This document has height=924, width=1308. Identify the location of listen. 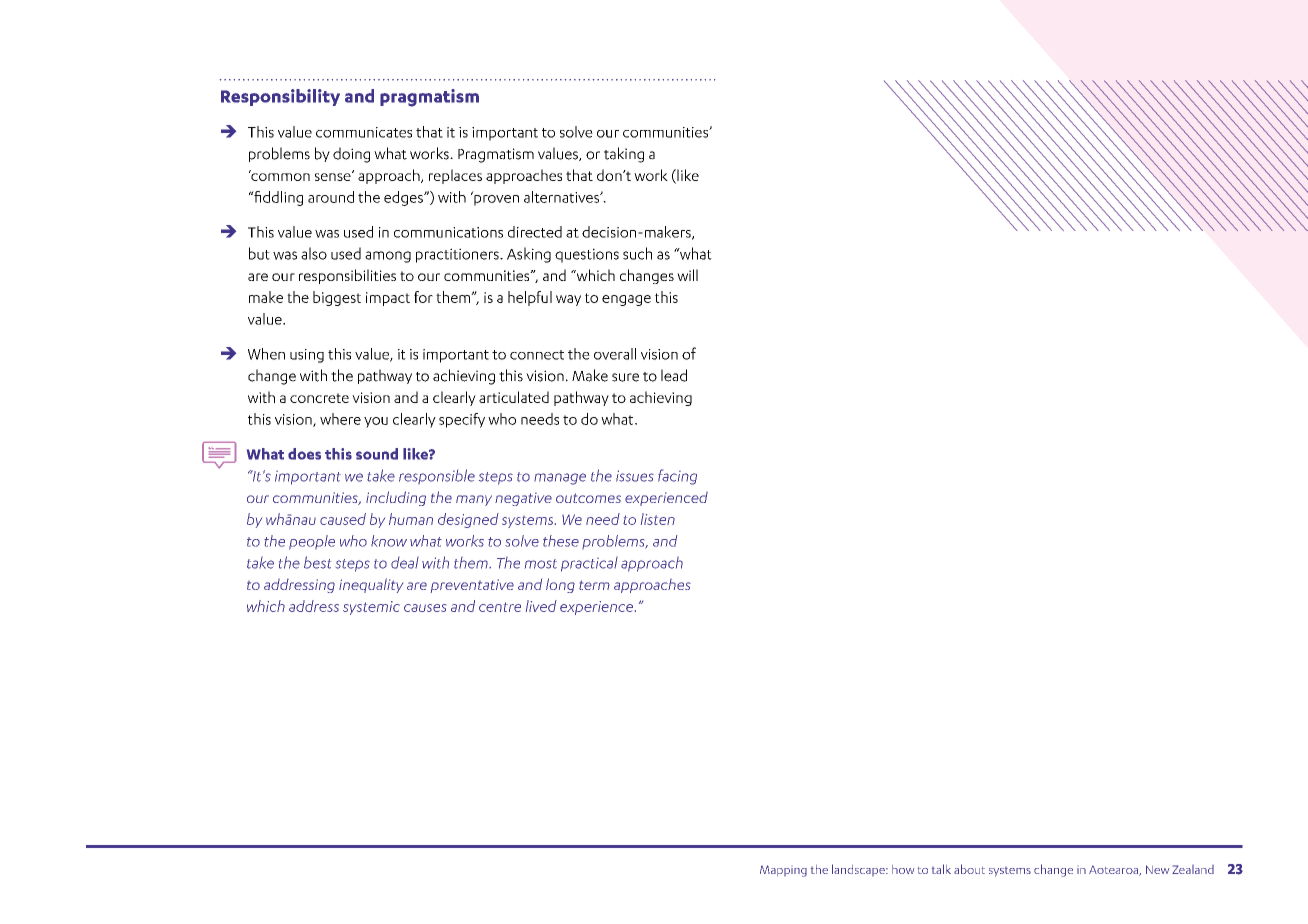
(658, 519).
